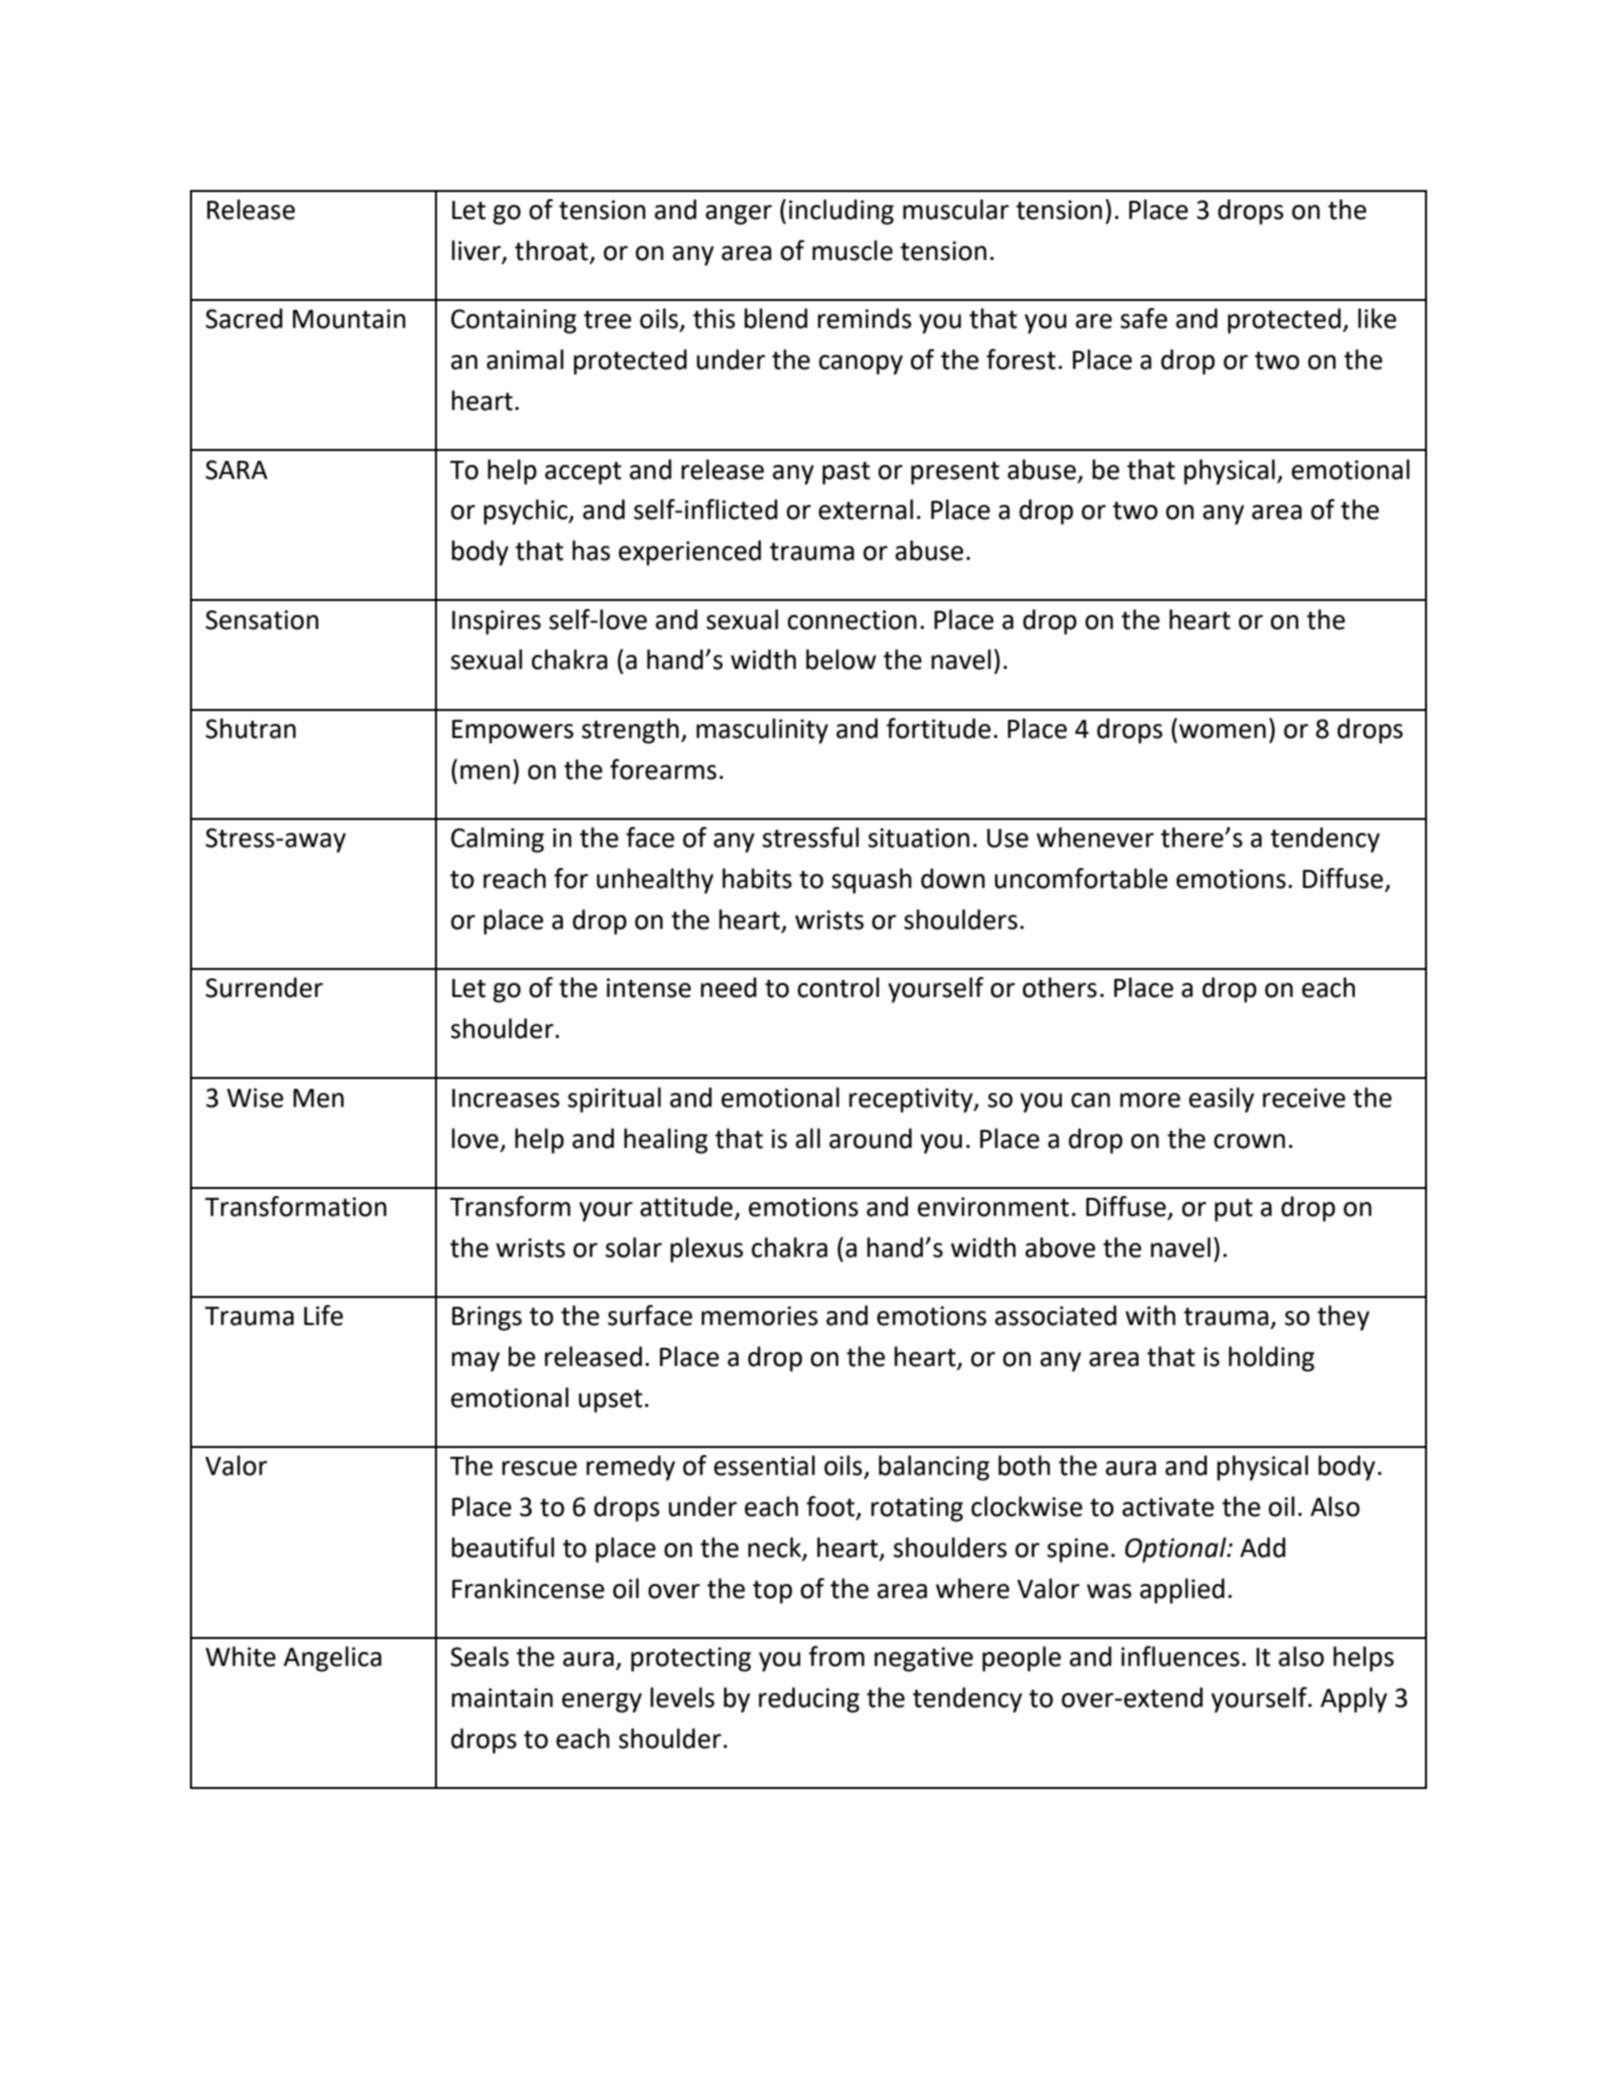 The height and width of the screenshot is (2092, 1617). I want to click on Angelica, so click(332, 1659).
